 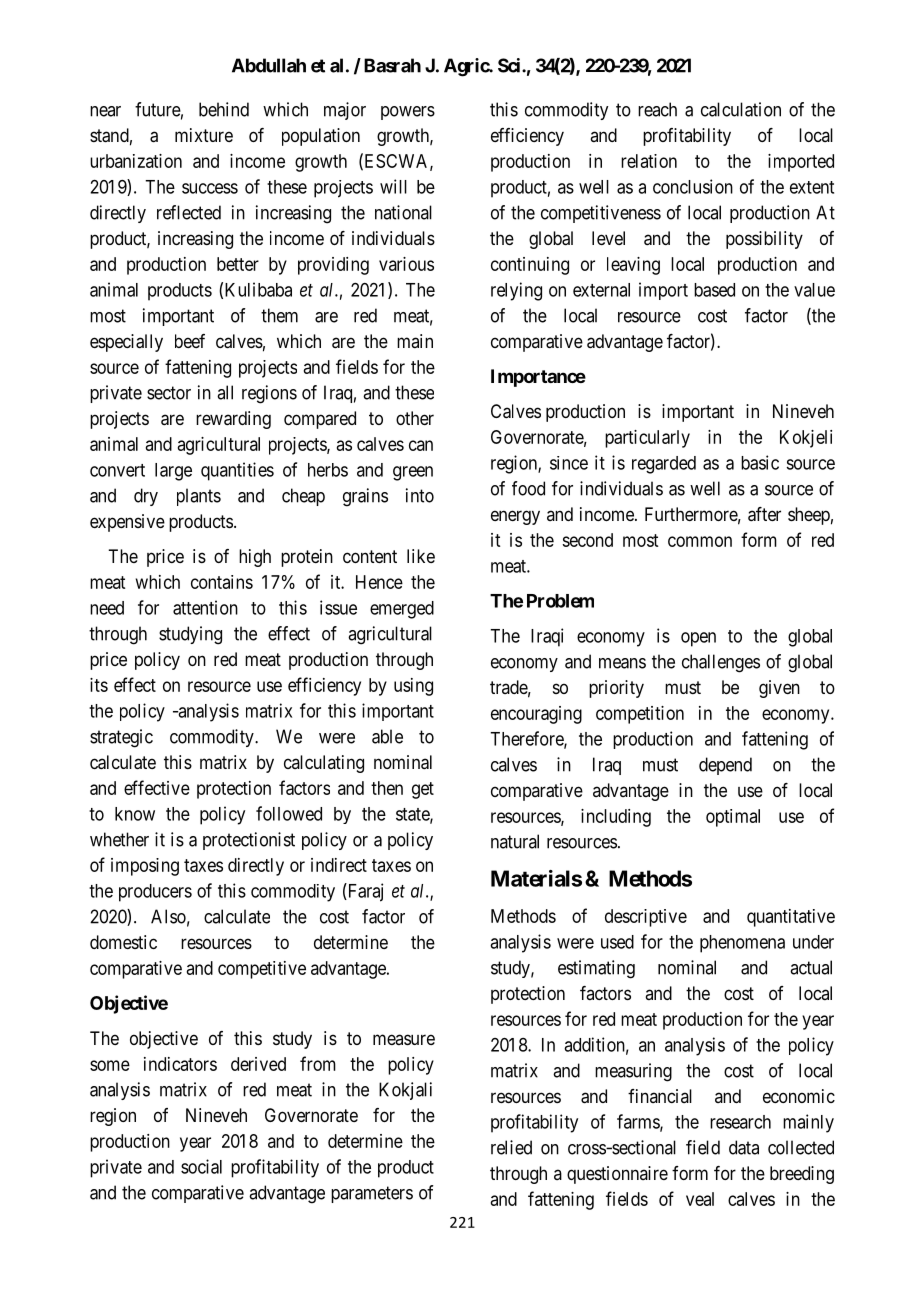 What do you see at coordinates (402, 610) in the screenshot?
I see `emerged` at bounding box center [402, 610].
